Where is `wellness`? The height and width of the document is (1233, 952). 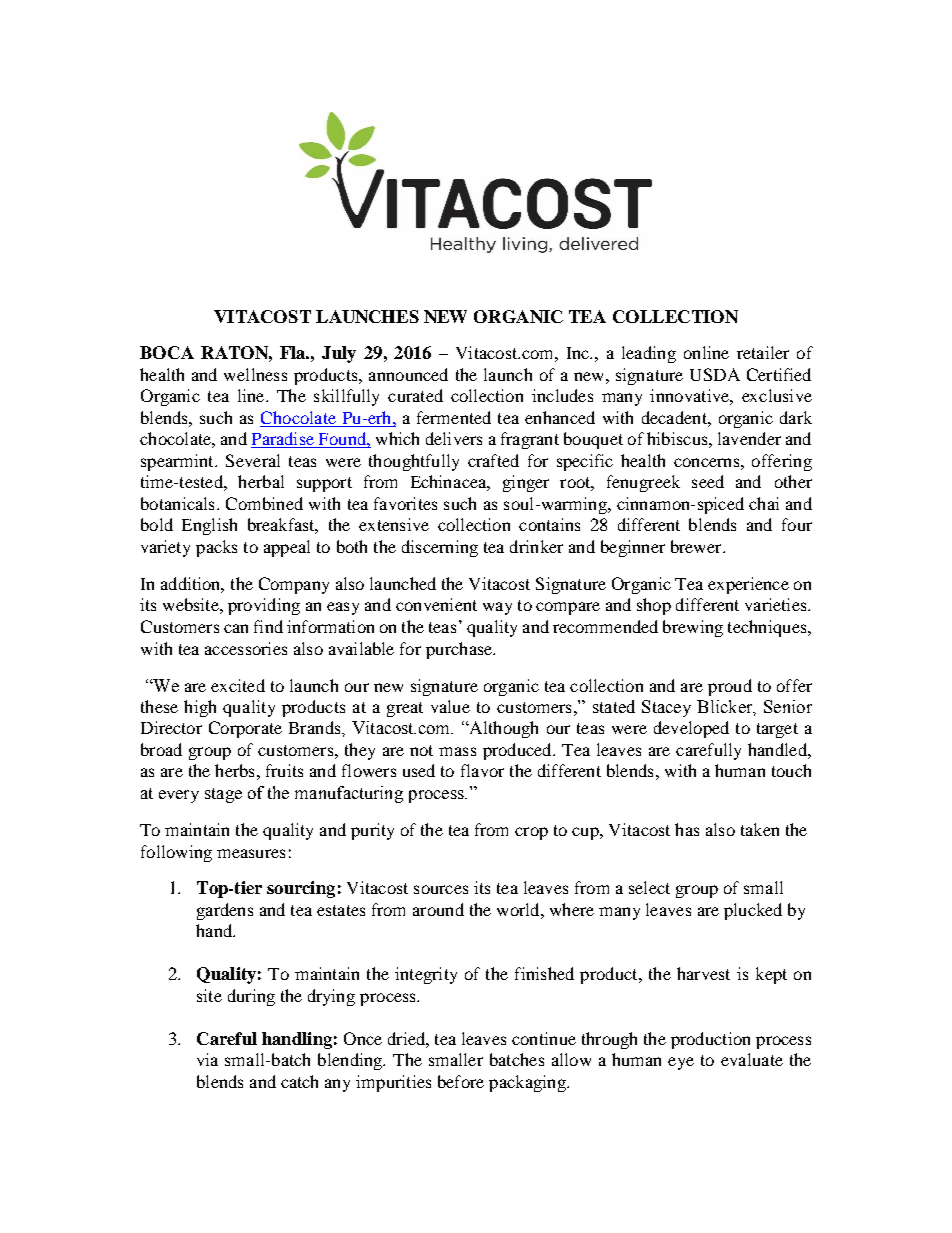 wellness is located at coordinates (255, 374).
